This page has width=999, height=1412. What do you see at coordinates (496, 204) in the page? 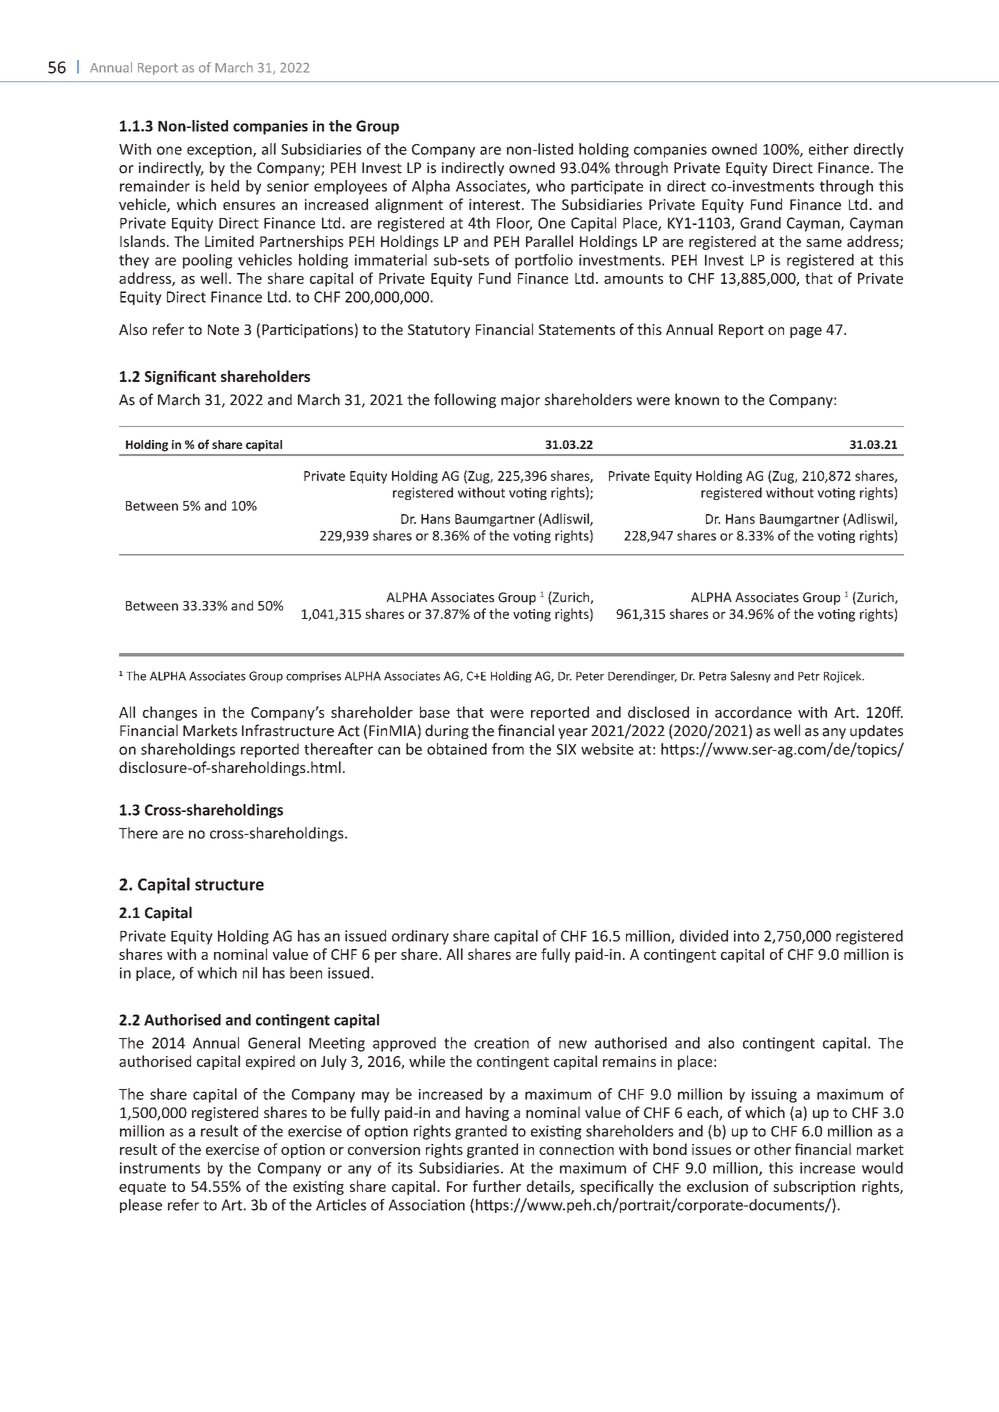
I see `interest` at bounding box center [496, 204].
